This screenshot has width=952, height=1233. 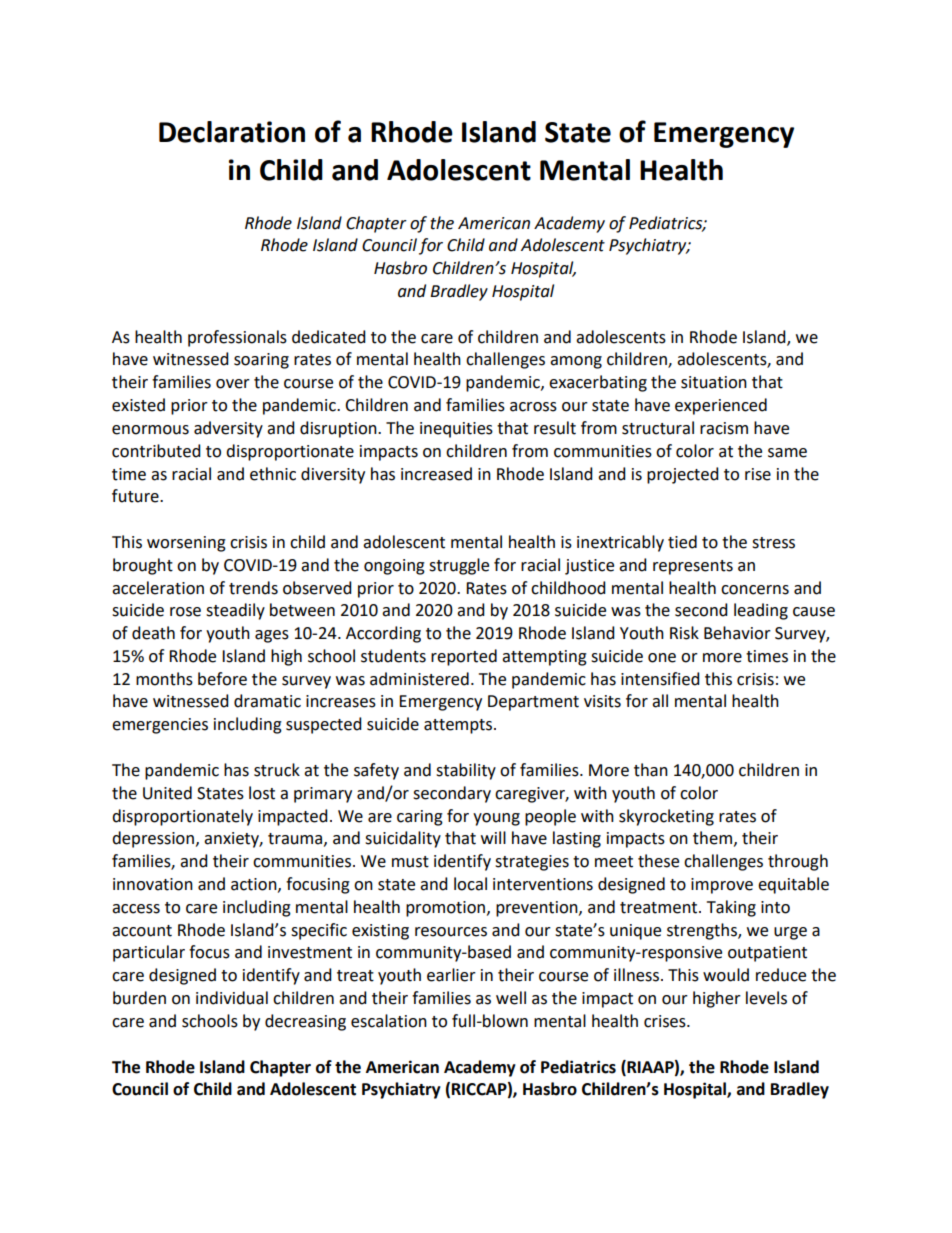 What do you see at coordinates (228, 429) in the screenshot?
I see `adversity` at bounding box center [228, 429].
